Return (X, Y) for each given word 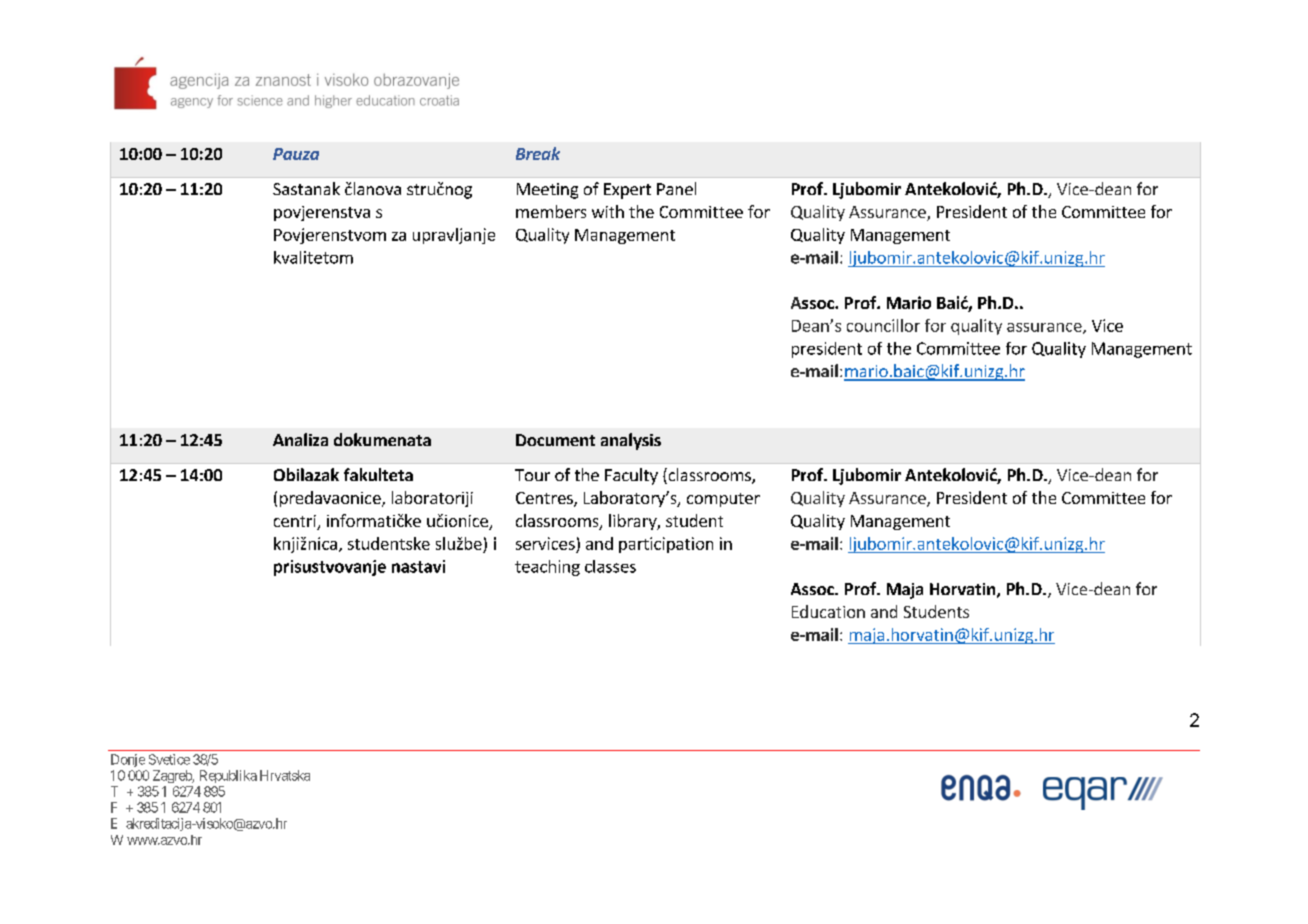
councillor (883, 325)
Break (538, 153)
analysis (631, 441)
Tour (532, 475)
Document (555, 440)
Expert (627, 191)
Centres (545, 499)
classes (610, 566)
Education (828, 611)
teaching (547, 568)
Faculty (631, 476)
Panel (676, 188)
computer (723, 500)
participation (666, 545)
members (551, 211)
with (608, 211)
